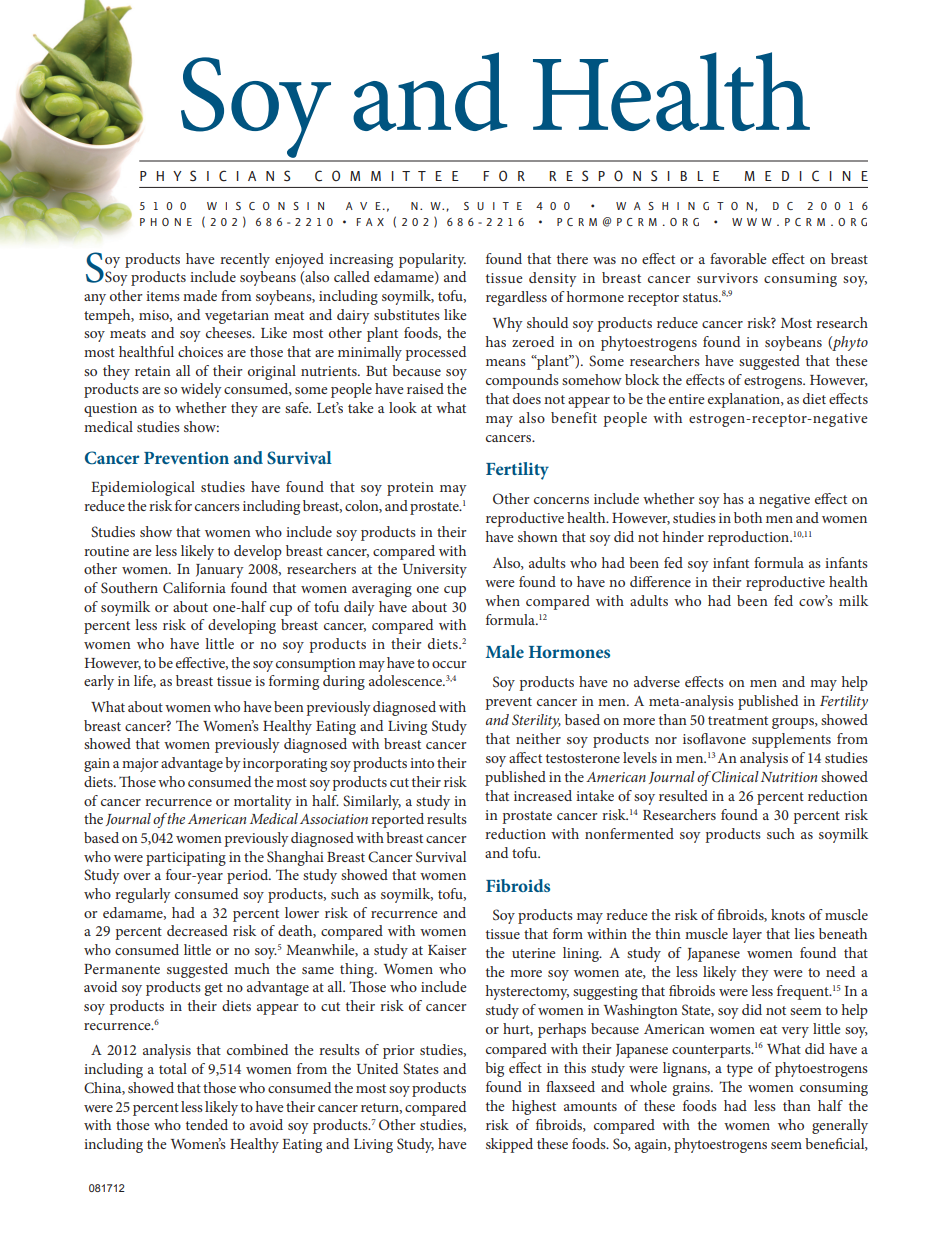 The image size is (952, 1233). I want to click on made, so click(200, 295).
